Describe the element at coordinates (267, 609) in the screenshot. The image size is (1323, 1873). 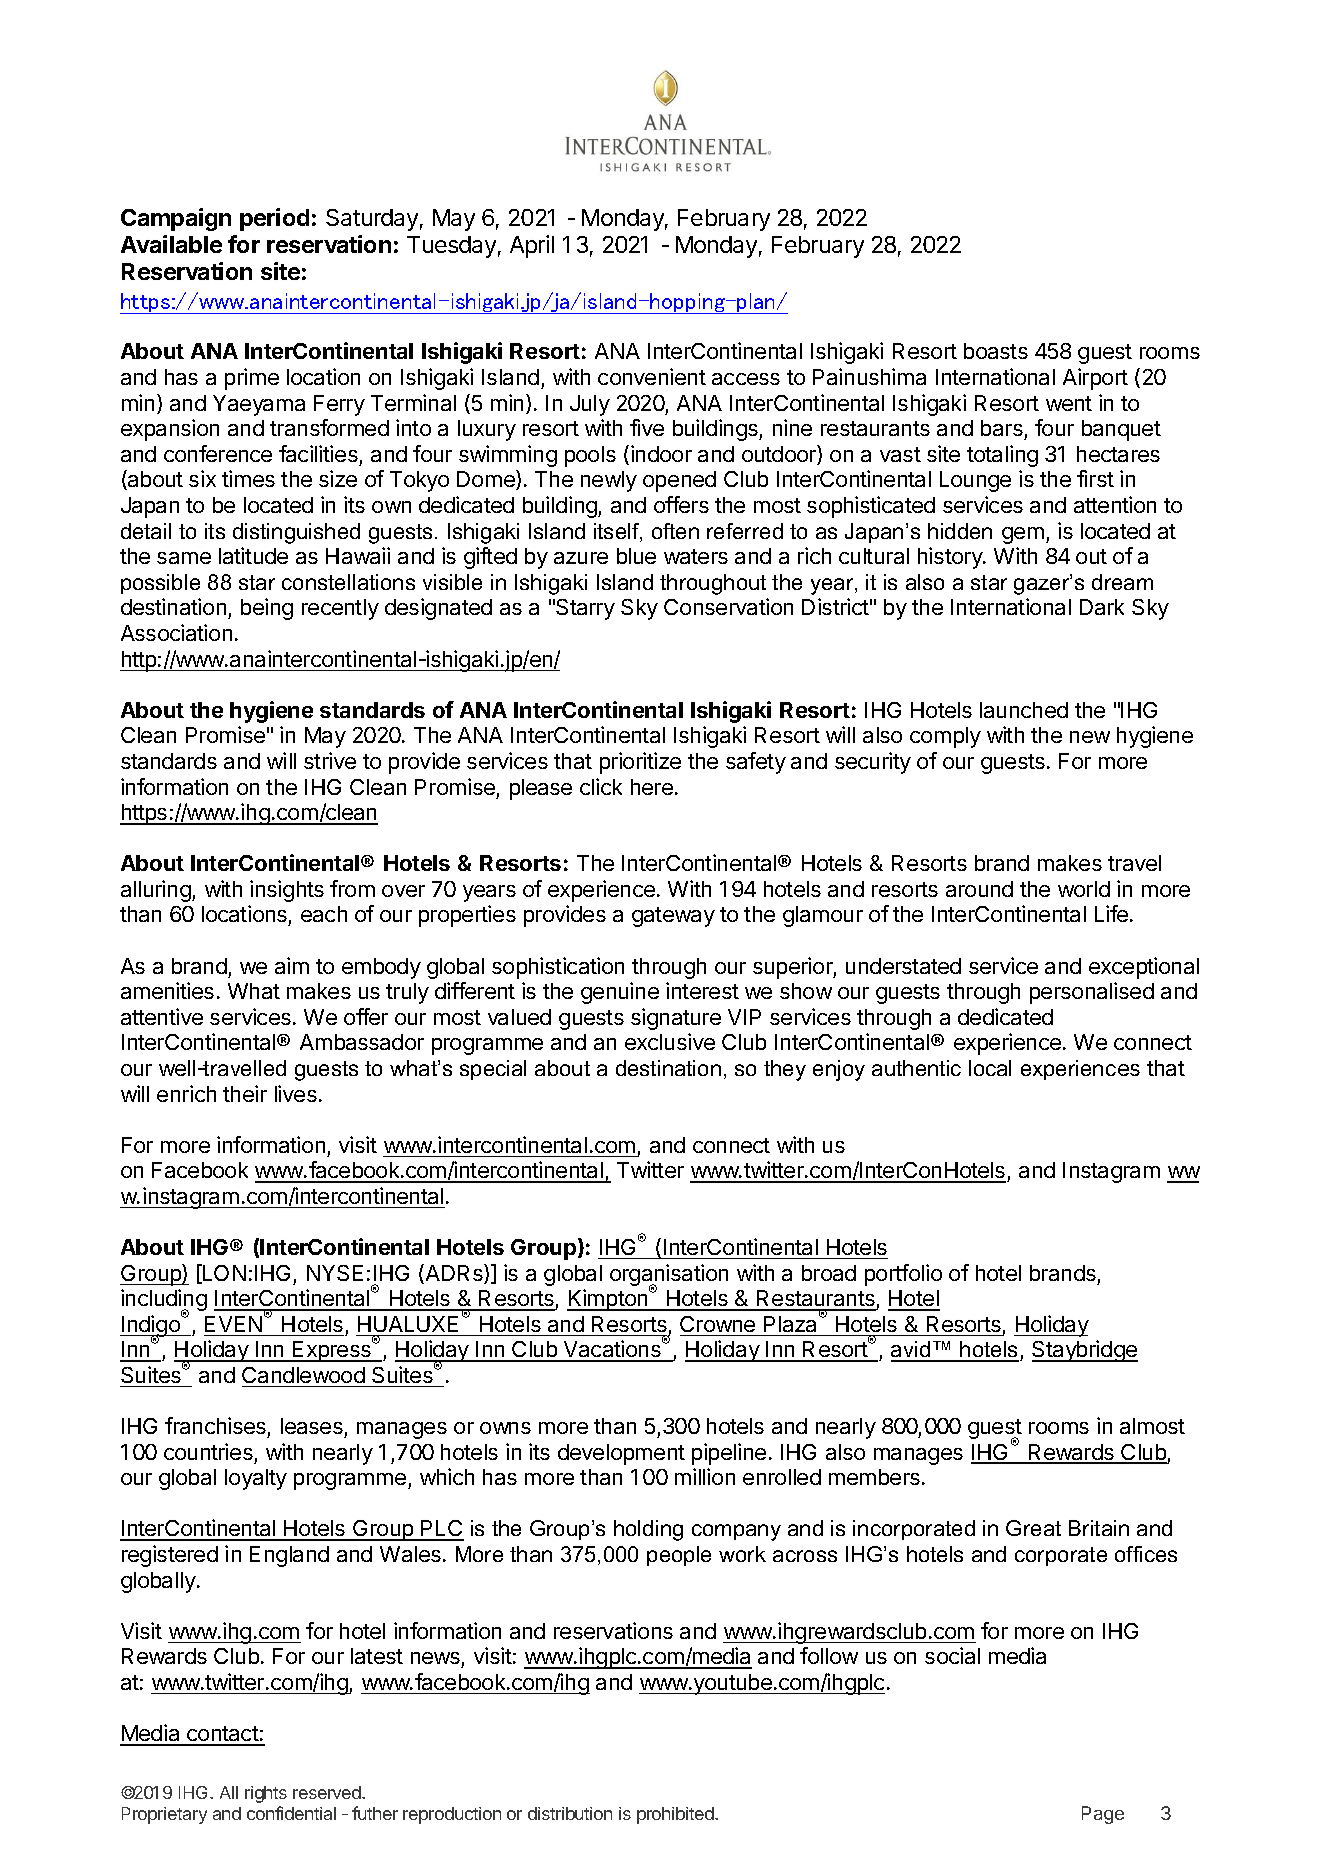
I see `being` at that location.
